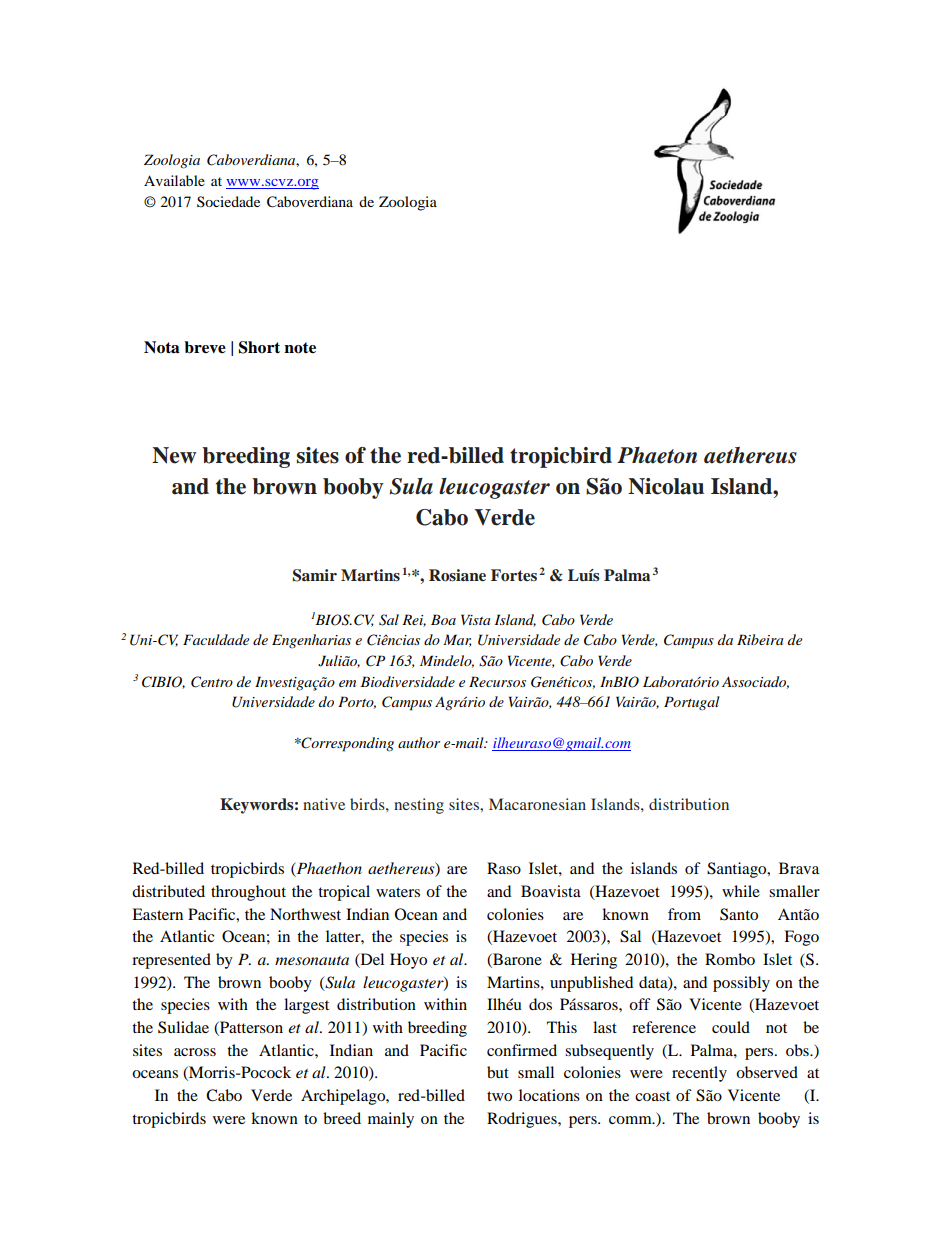  What do you see at coordinates (657, 455) in the screenshot?
I see `Phaeton` at bounding box center [657, 455].
